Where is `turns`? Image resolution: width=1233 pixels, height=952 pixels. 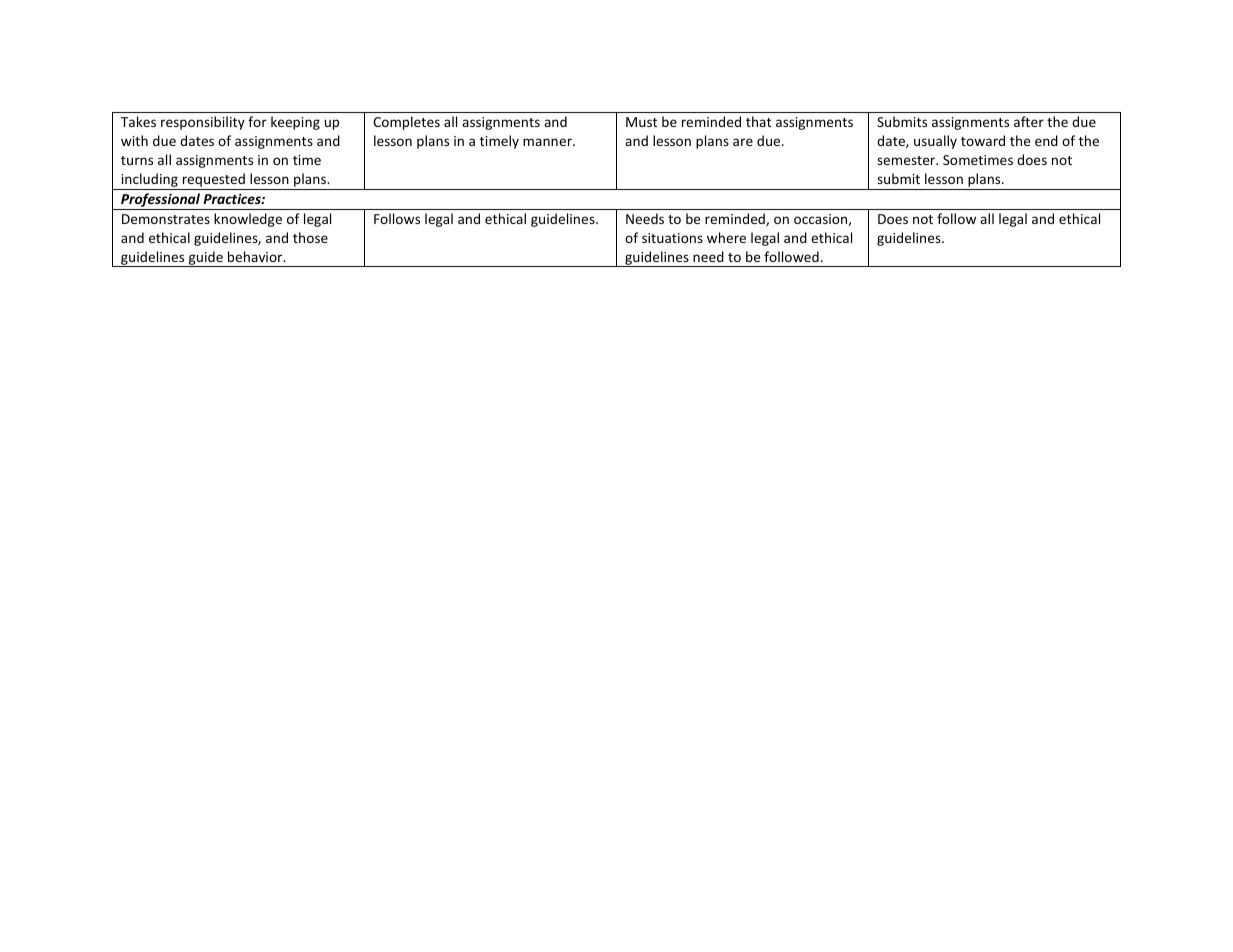
turns is located at coordinates (137, 160).
